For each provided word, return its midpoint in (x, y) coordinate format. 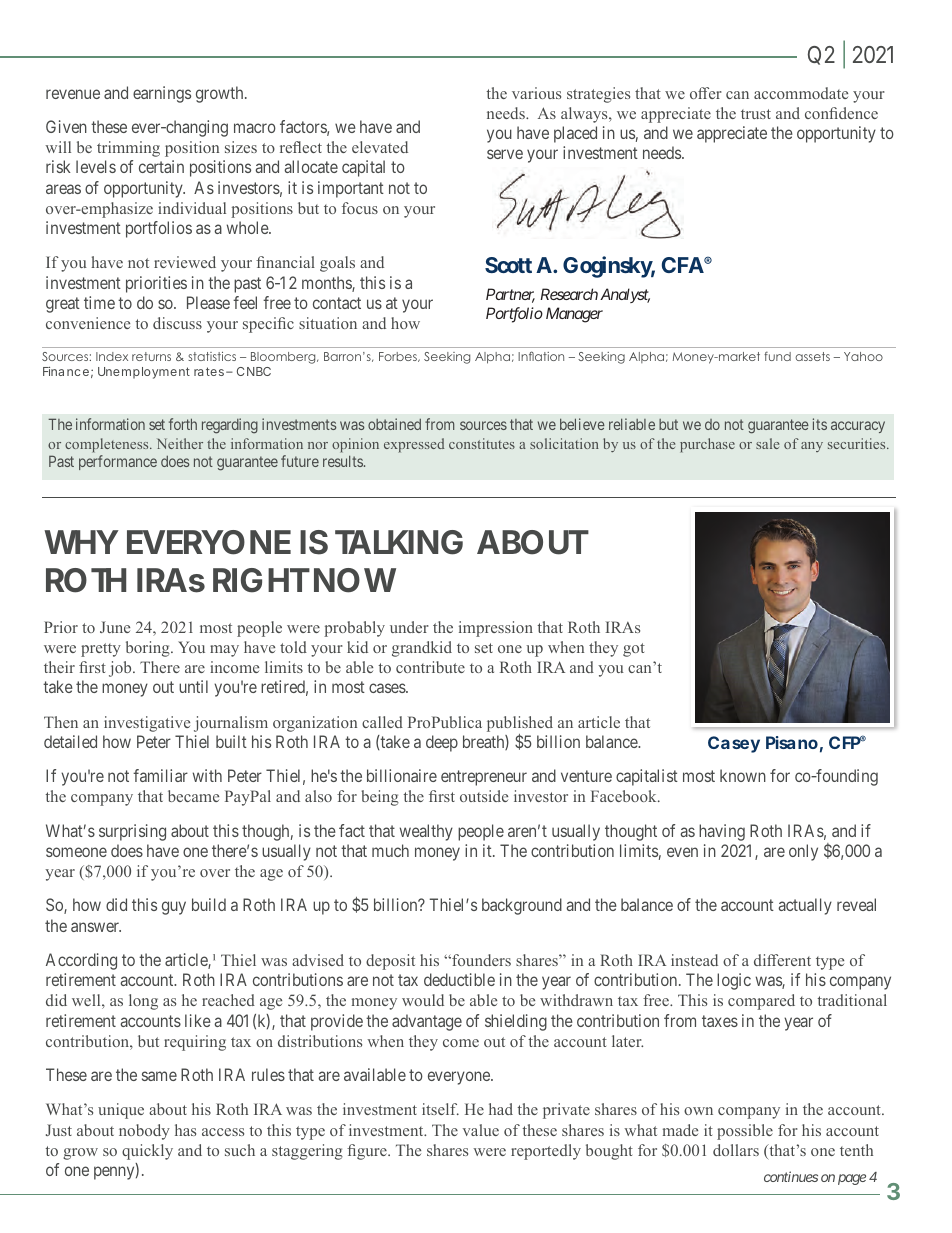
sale (767, 443)
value (481, 1130)
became (193, 796)
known (743, 775)
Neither (180, 443)
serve (505, 154)
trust (756, 114)
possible (745, 1132)
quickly (147, 1152)
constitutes (482, 443)
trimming (128, 149)
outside (484, 796)
